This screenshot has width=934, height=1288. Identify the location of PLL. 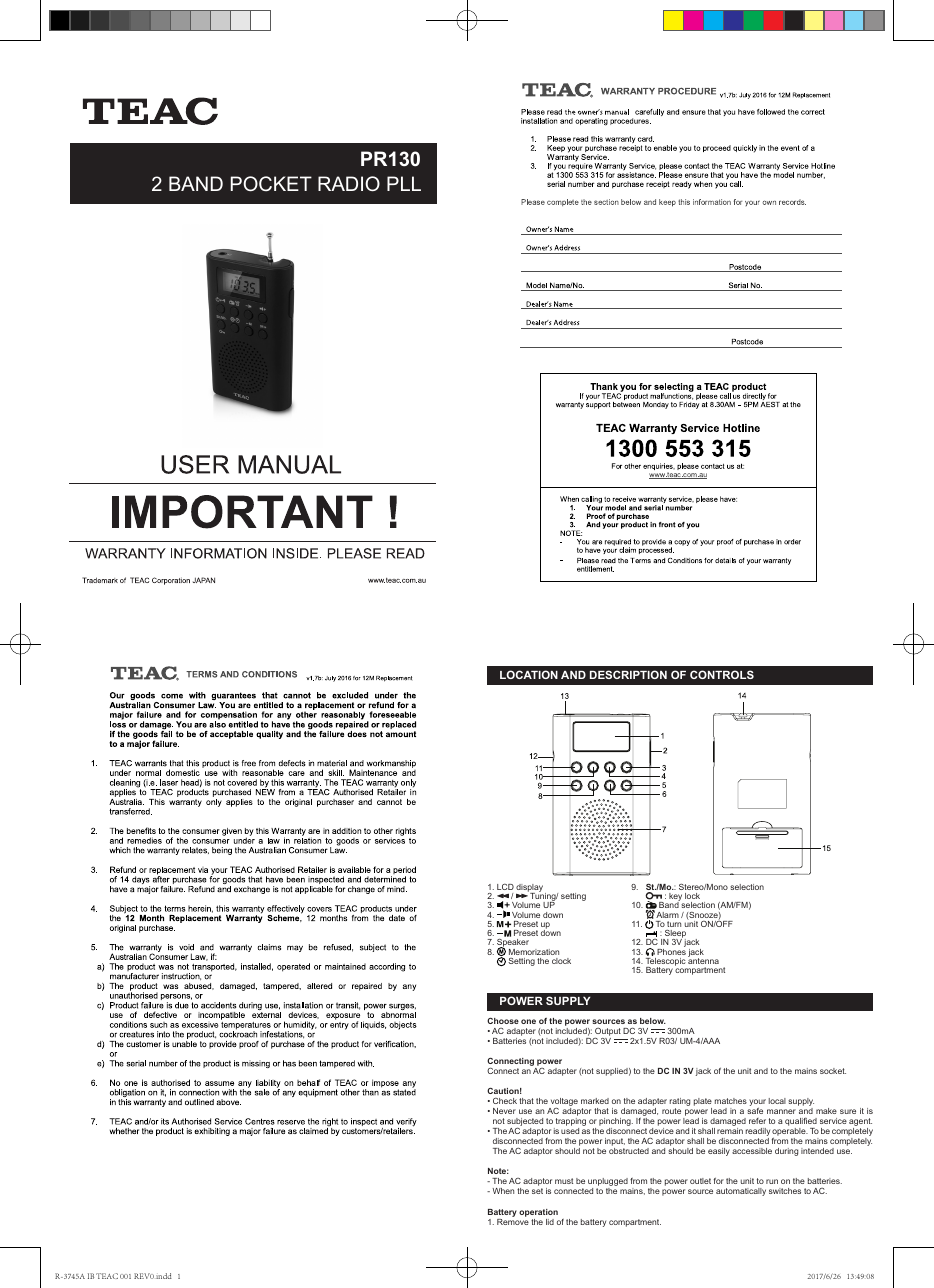
(404, 183).
